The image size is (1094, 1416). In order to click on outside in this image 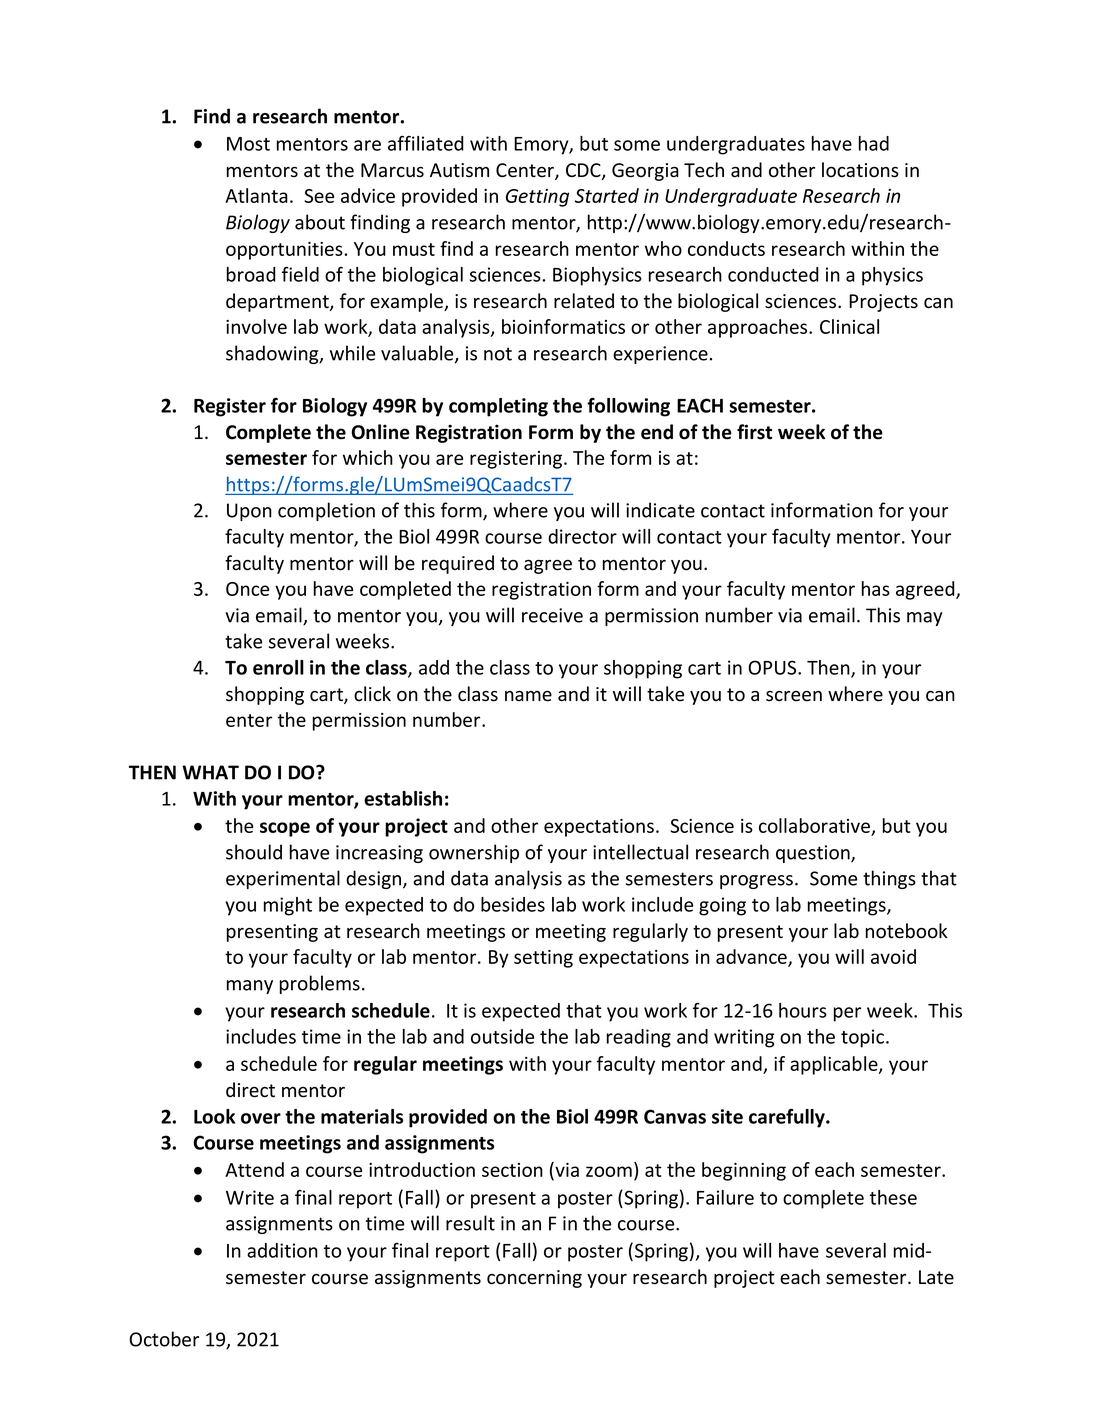, I will do `click(502, 1036)`.
